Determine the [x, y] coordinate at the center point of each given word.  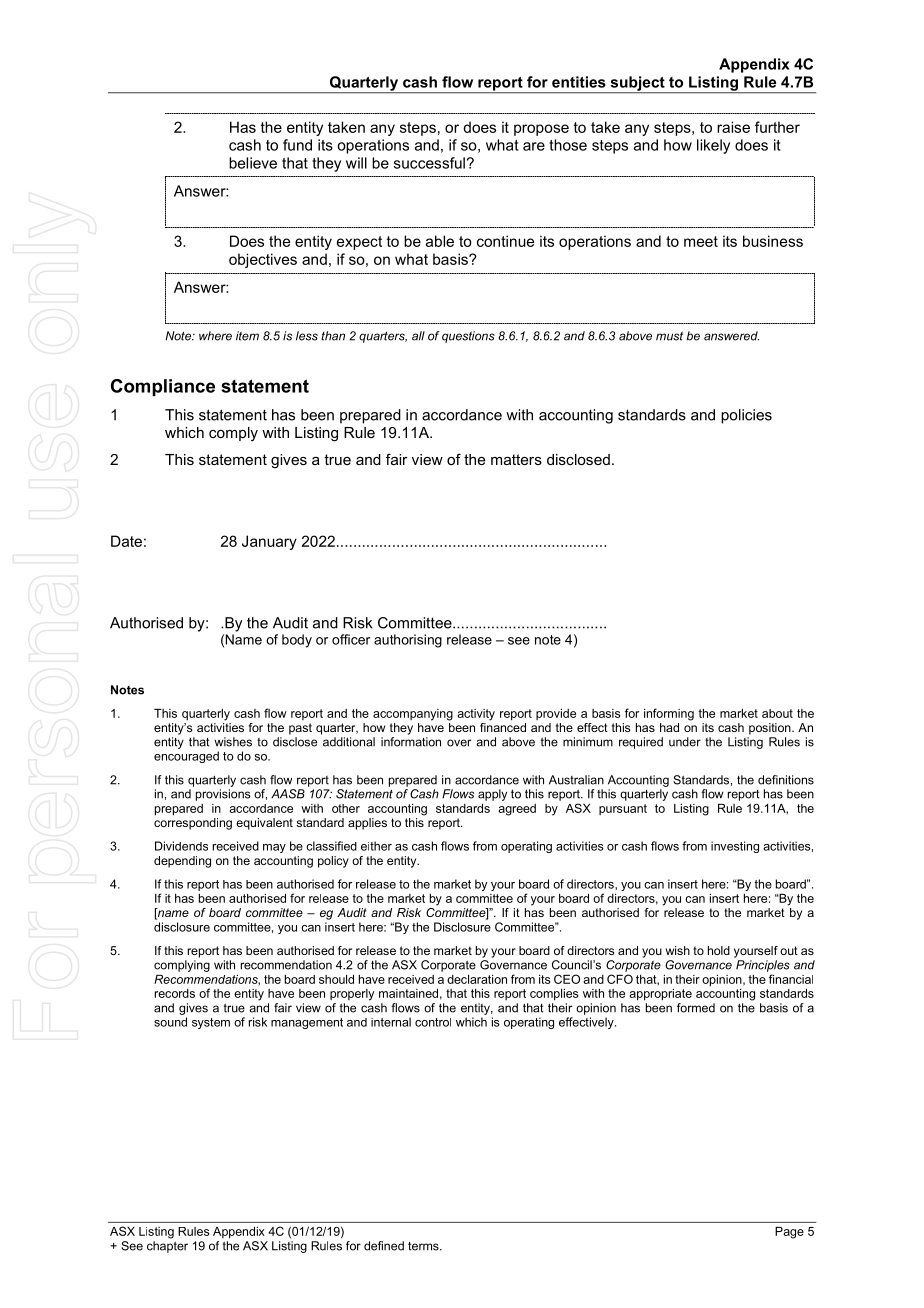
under [685, 742]
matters [516, 459]
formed [696, 1008]
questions [468, 337]
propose [541, 130]
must [669, 336]
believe [253, 163]
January [269, 542]
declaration [477, 979]
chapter [167, 1247]
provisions [223, 795]
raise [733, 127]
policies [746, 416]
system [211, 1023]
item [247, 336]
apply [492, 795]
